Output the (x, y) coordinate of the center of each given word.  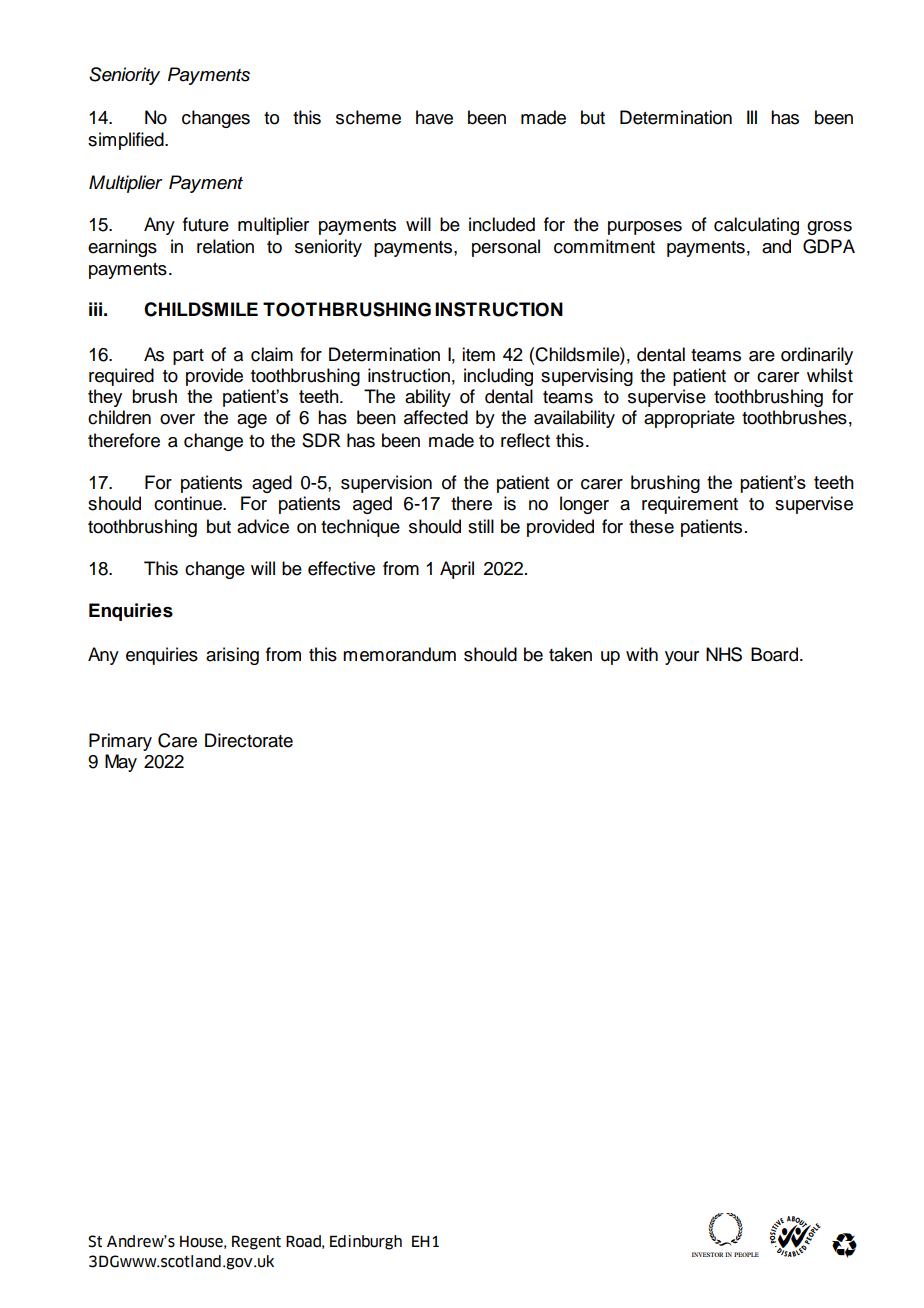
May (121, 763)
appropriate (689, 419)
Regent (256, 1242)
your (682, 658)
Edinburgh (366, 1242)
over (177, 419)
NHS (724, 654)
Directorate (249, 740)
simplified (127, 141)
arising (232, 656)
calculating (756, 226)
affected (436, 417)
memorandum (399, 654)
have (434, 117)
